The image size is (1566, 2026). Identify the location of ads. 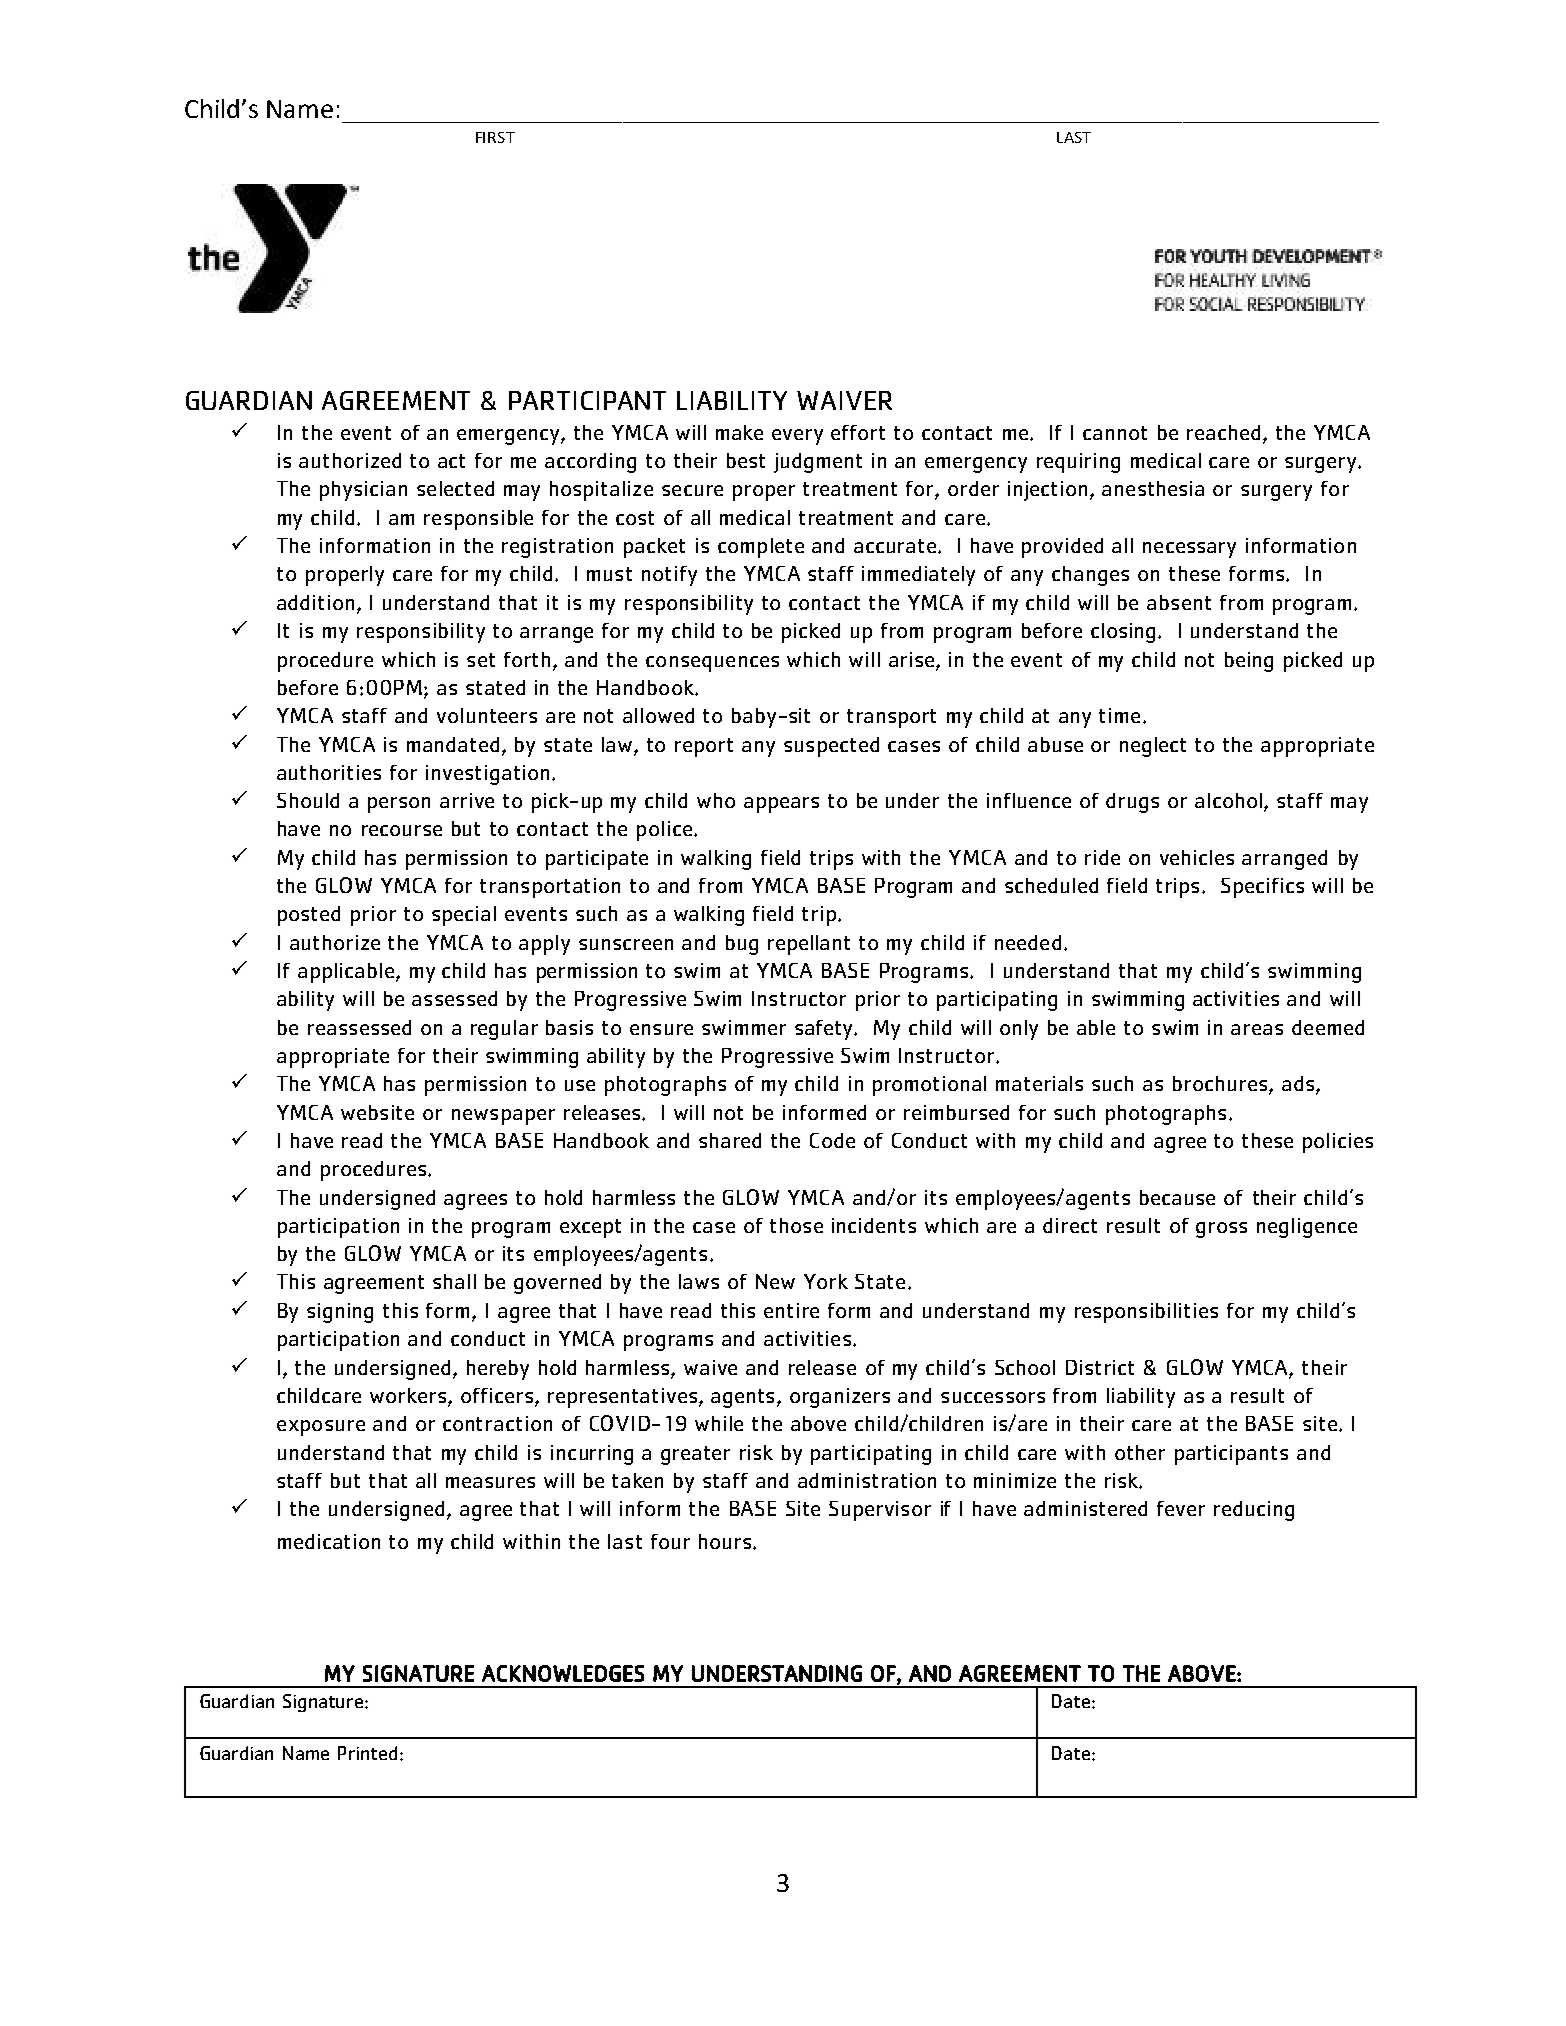
(1298, 1083).
